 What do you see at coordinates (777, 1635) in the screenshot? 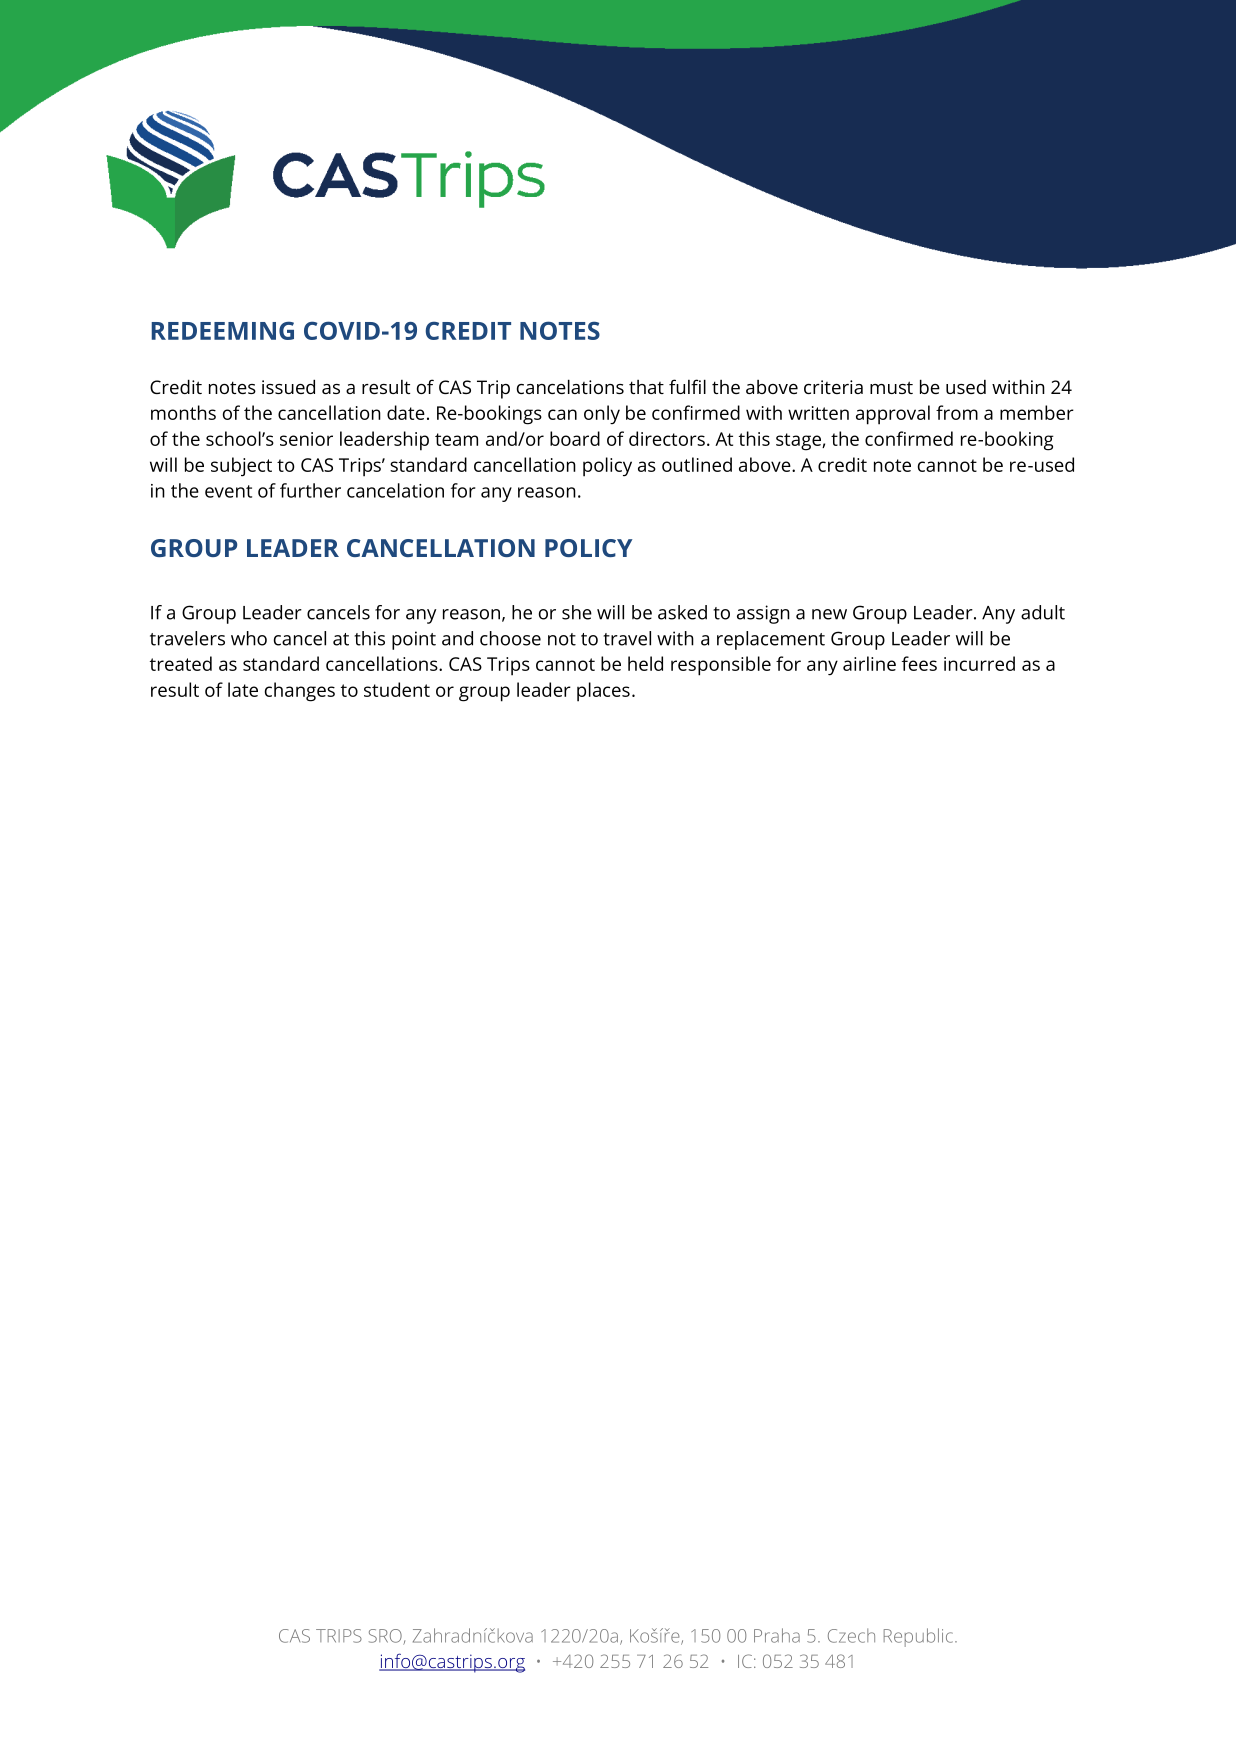
I see `Praha` at bounding box center [777, 1635].
